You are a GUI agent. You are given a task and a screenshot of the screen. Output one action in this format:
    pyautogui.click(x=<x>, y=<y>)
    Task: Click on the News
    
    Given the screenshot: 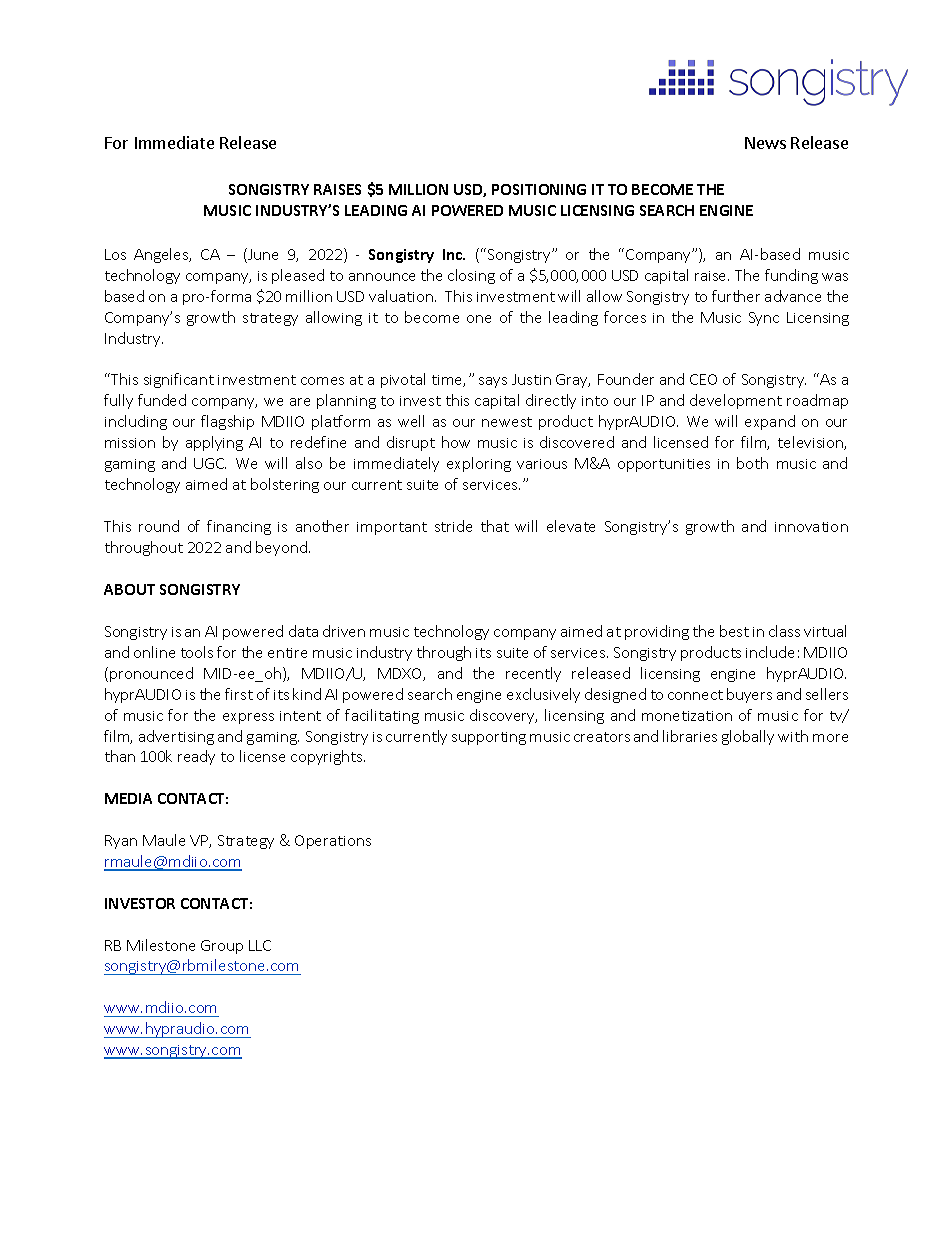 What is the action you would take?
    pyautogui.click(x=765, y=143)
